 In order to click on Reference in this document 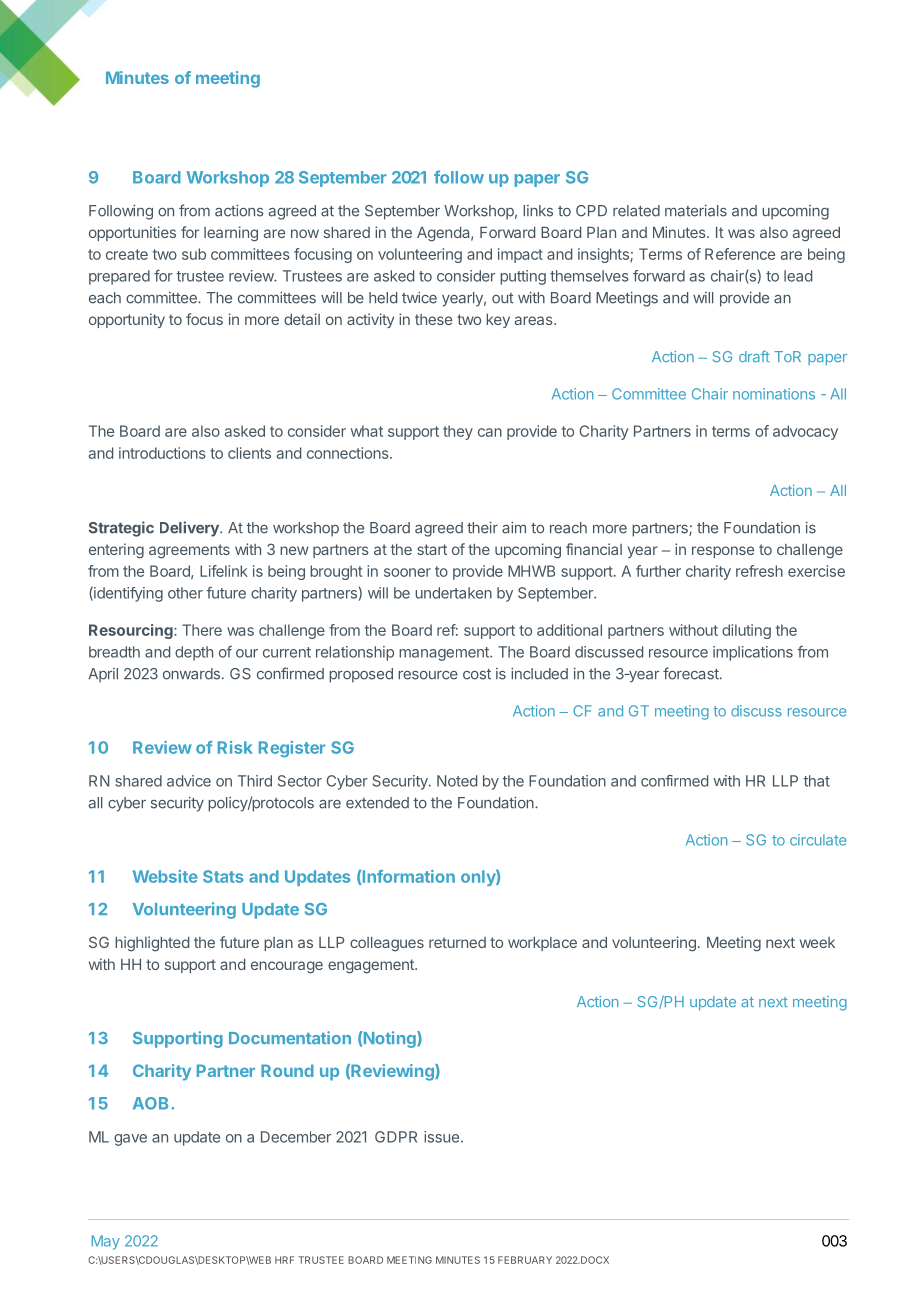, I will do `click(740, 254)`.
